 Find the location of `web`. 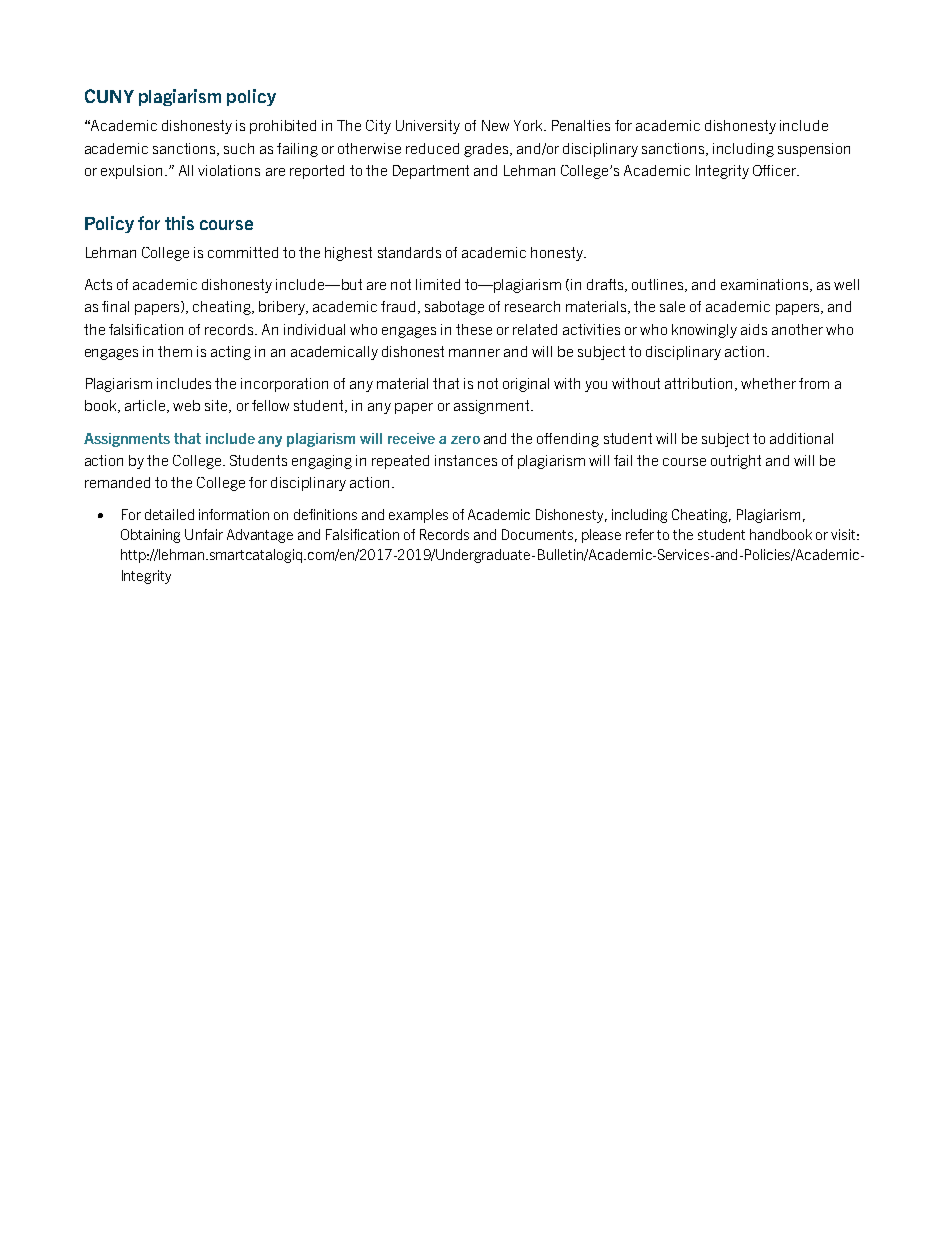

web is located at coordinates (186, 405).
